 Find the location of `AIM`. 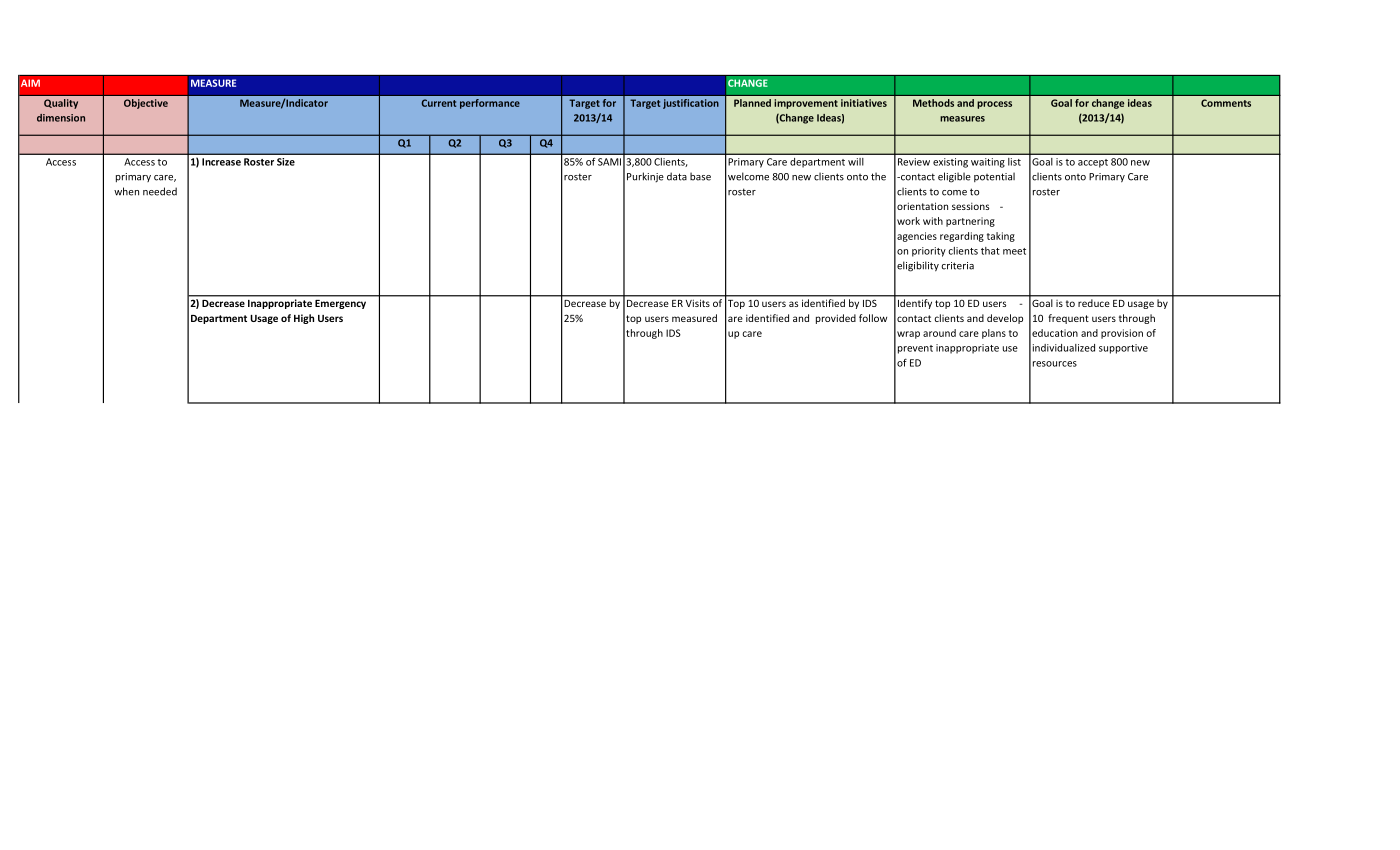

AIM is located at coordinates (30, 83).
